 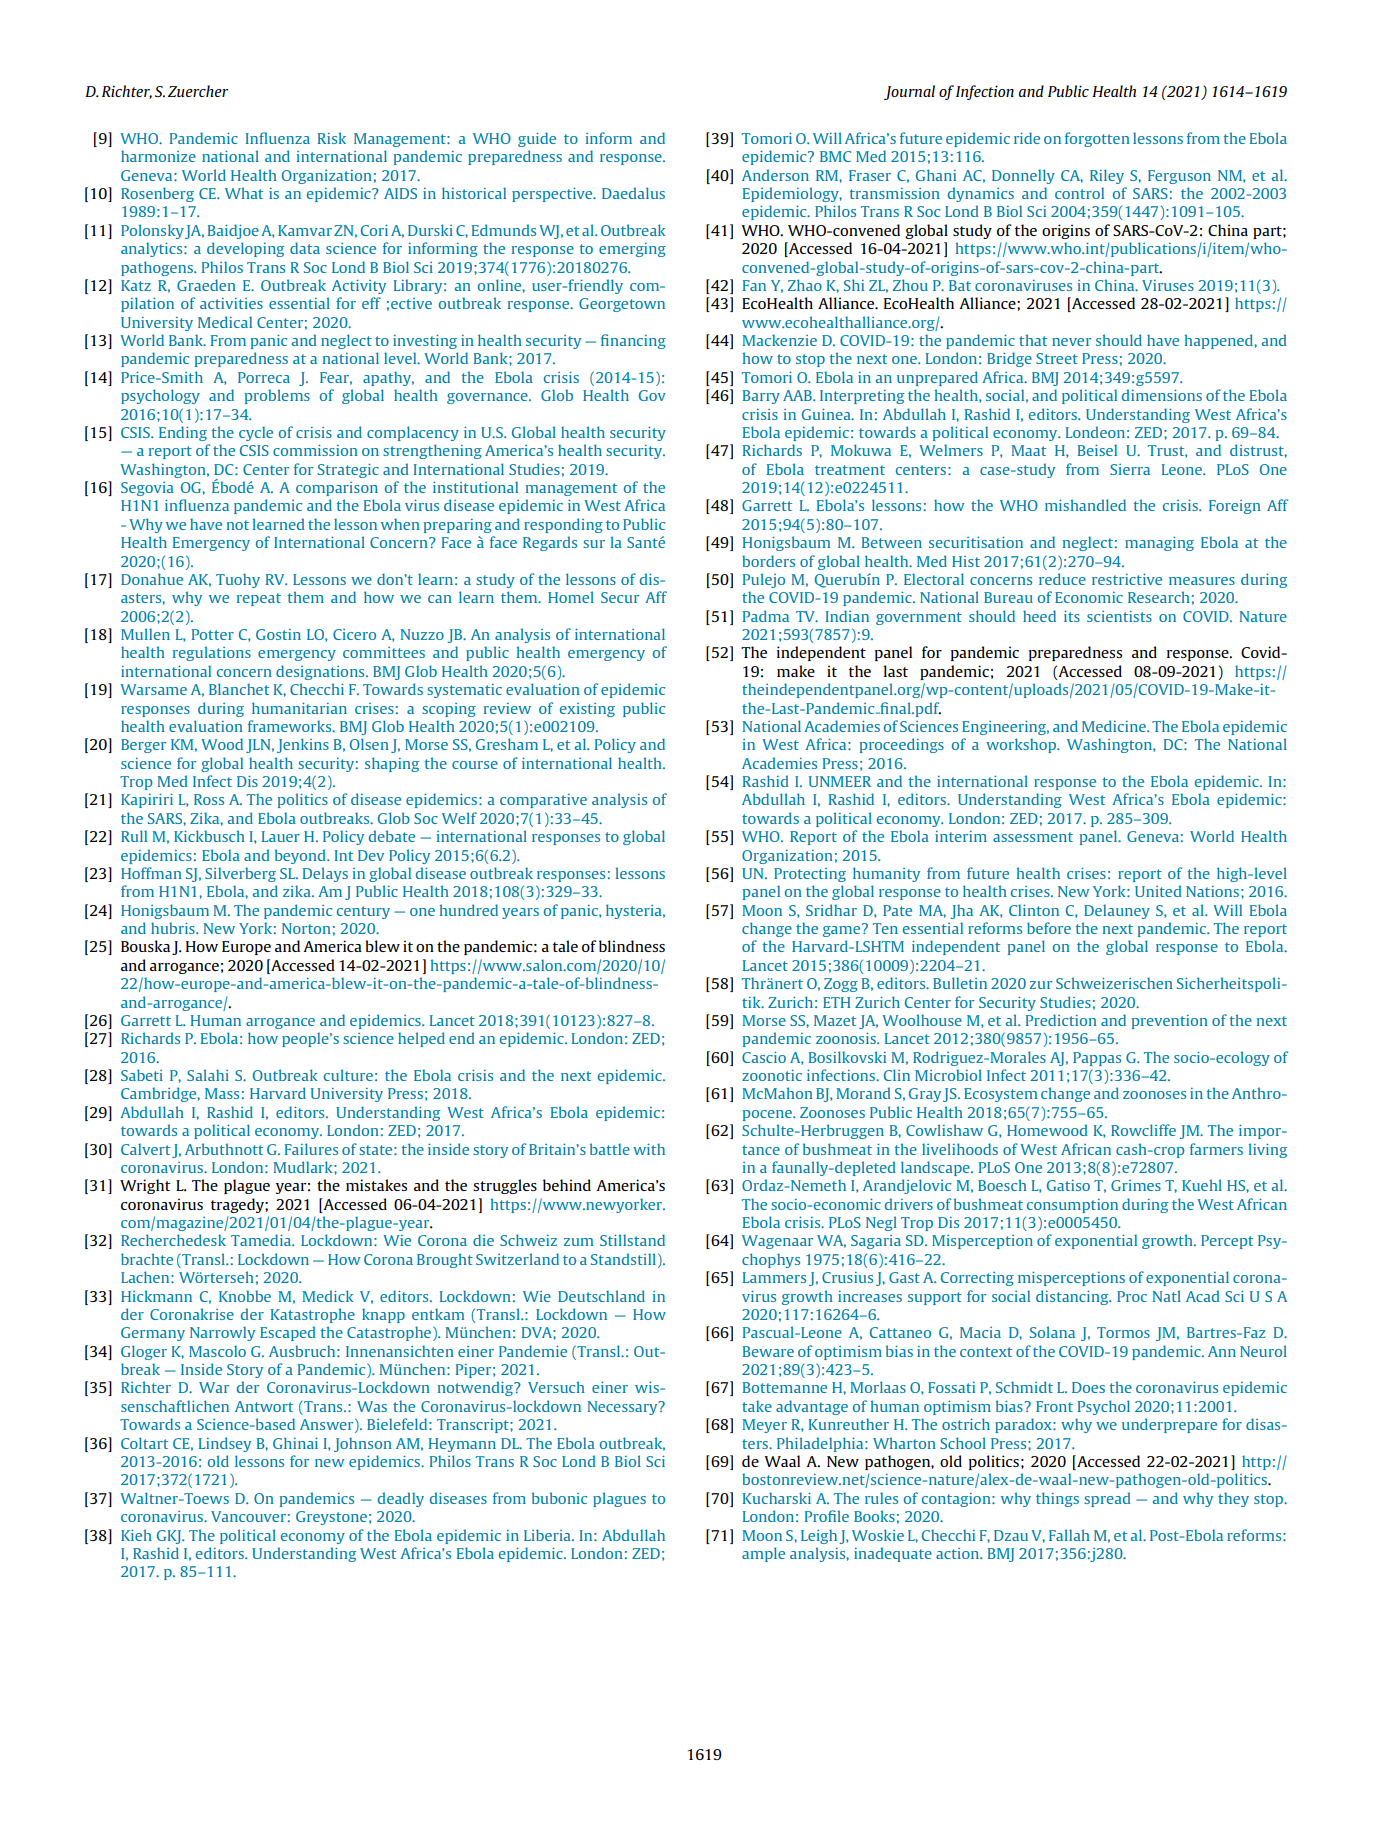 What do you see at coordinates (1033, 837) in the page?
I see `assessment` at bounding box center [1033, 837].
